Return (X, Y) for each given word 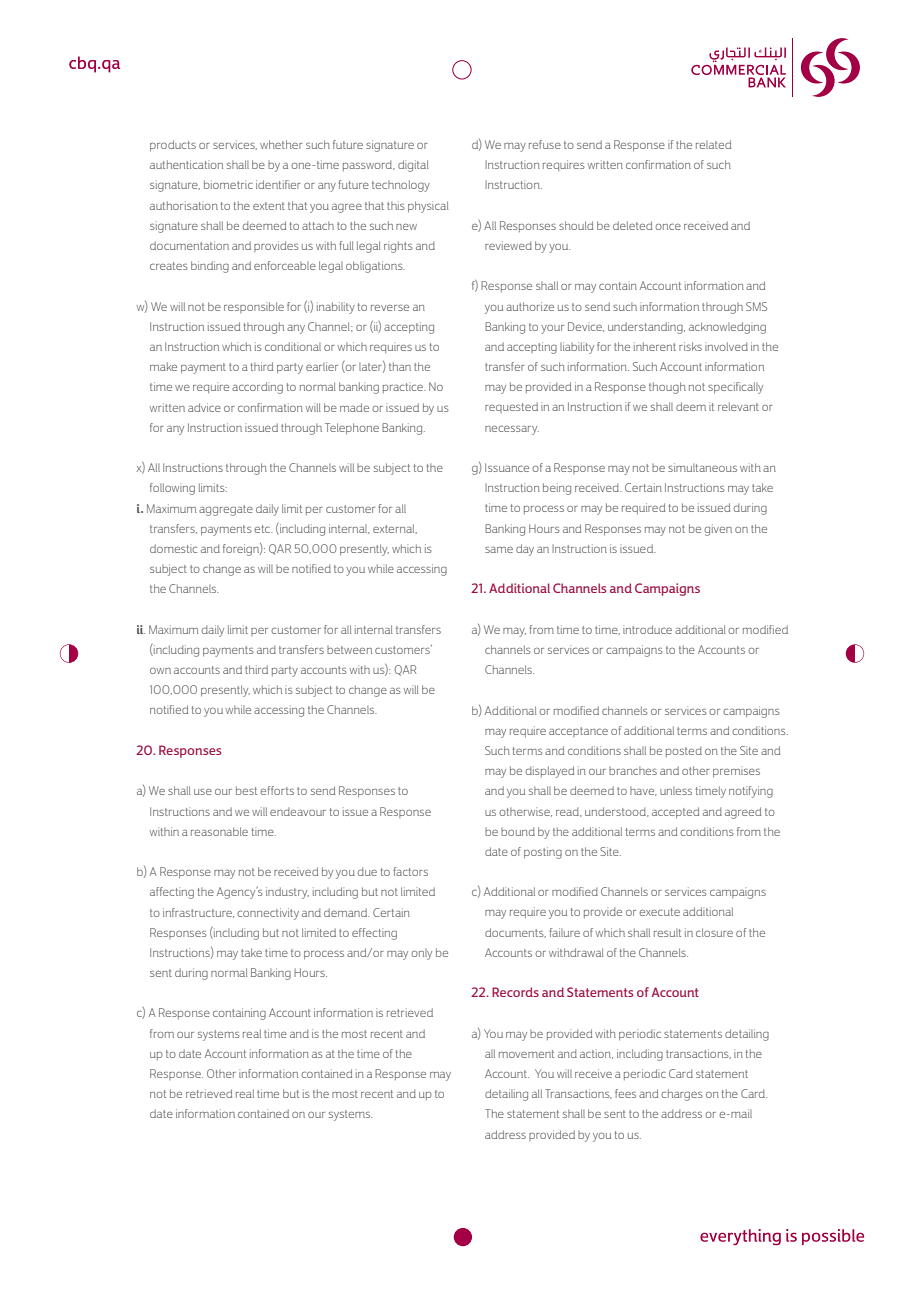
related (713, 144)
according (257, 388)
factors (410, 871)
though (667, 388)
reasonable (219, 831)
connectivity (268, 914)
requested (511, 407)
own (160, 671)
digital (413, 166)
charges (682, 1095)
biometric (228, 184)
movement (526, 1054)
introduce (647, 629)
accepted (675, 812)
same (499, 550)
